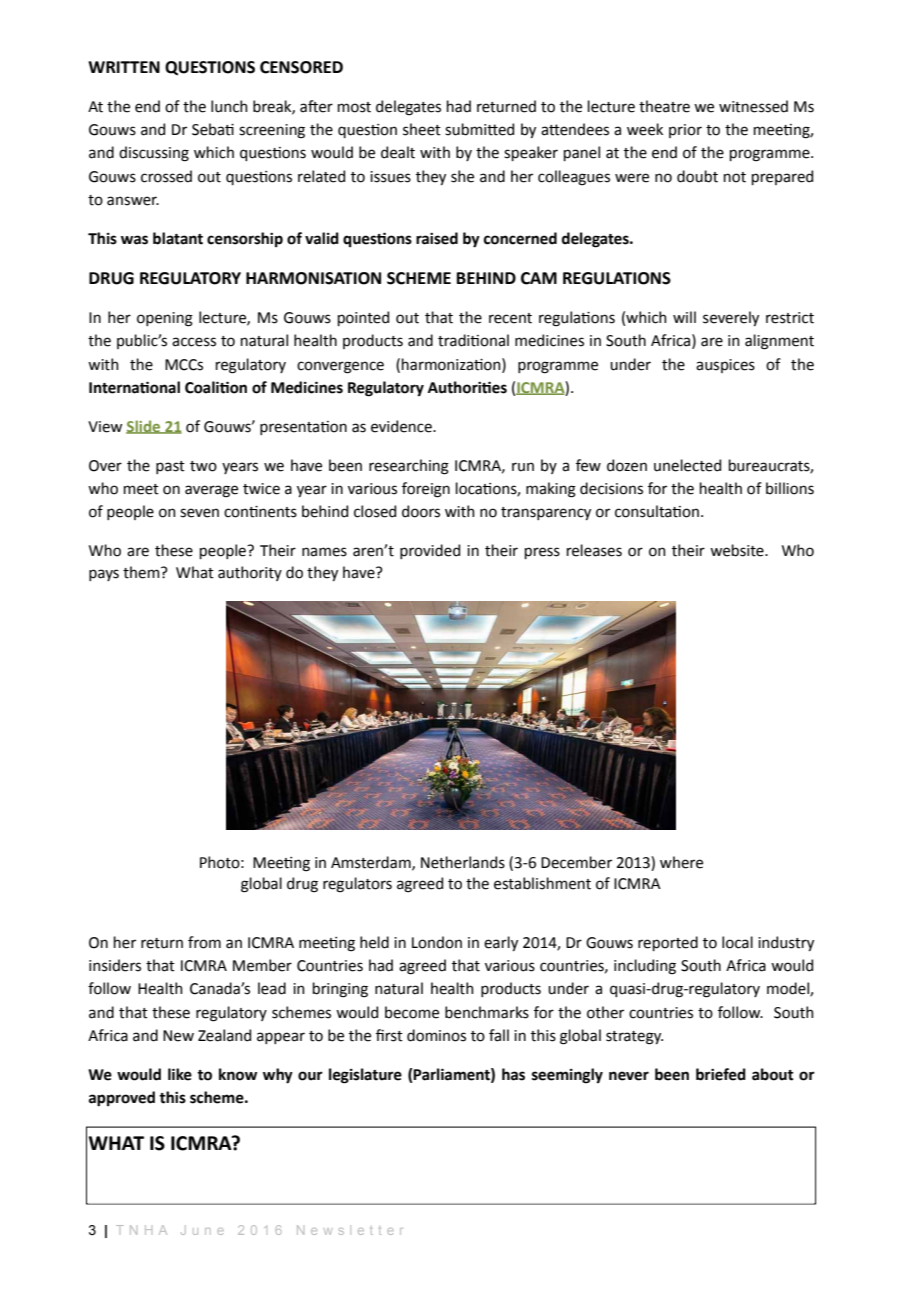 The image size is (924, 1308). What do you see at coordinates (681, 862) in the image?
I see `where` at bounding box center [681, 862].
